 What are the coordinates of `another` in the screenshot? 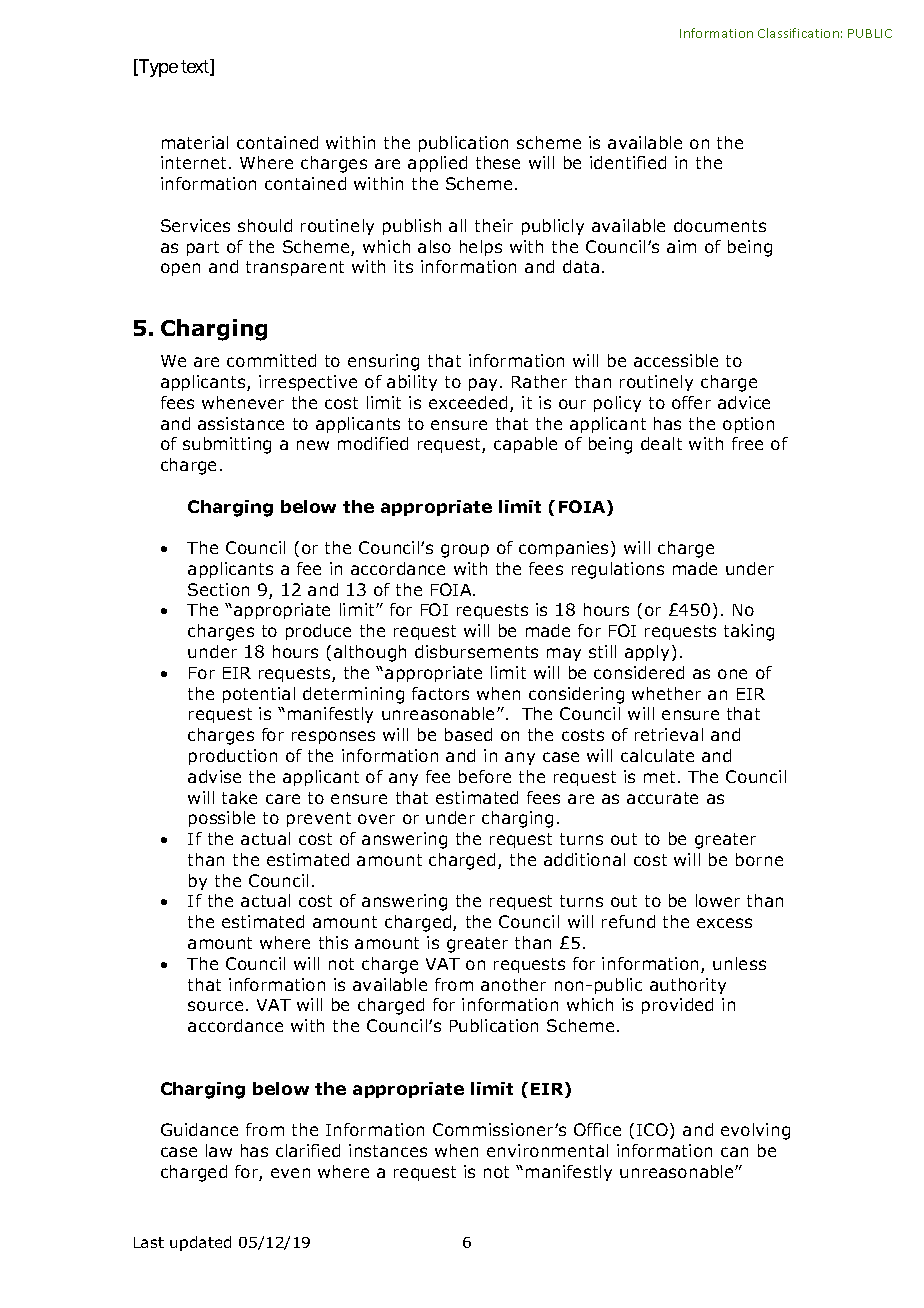 It's located at (513, 984).
